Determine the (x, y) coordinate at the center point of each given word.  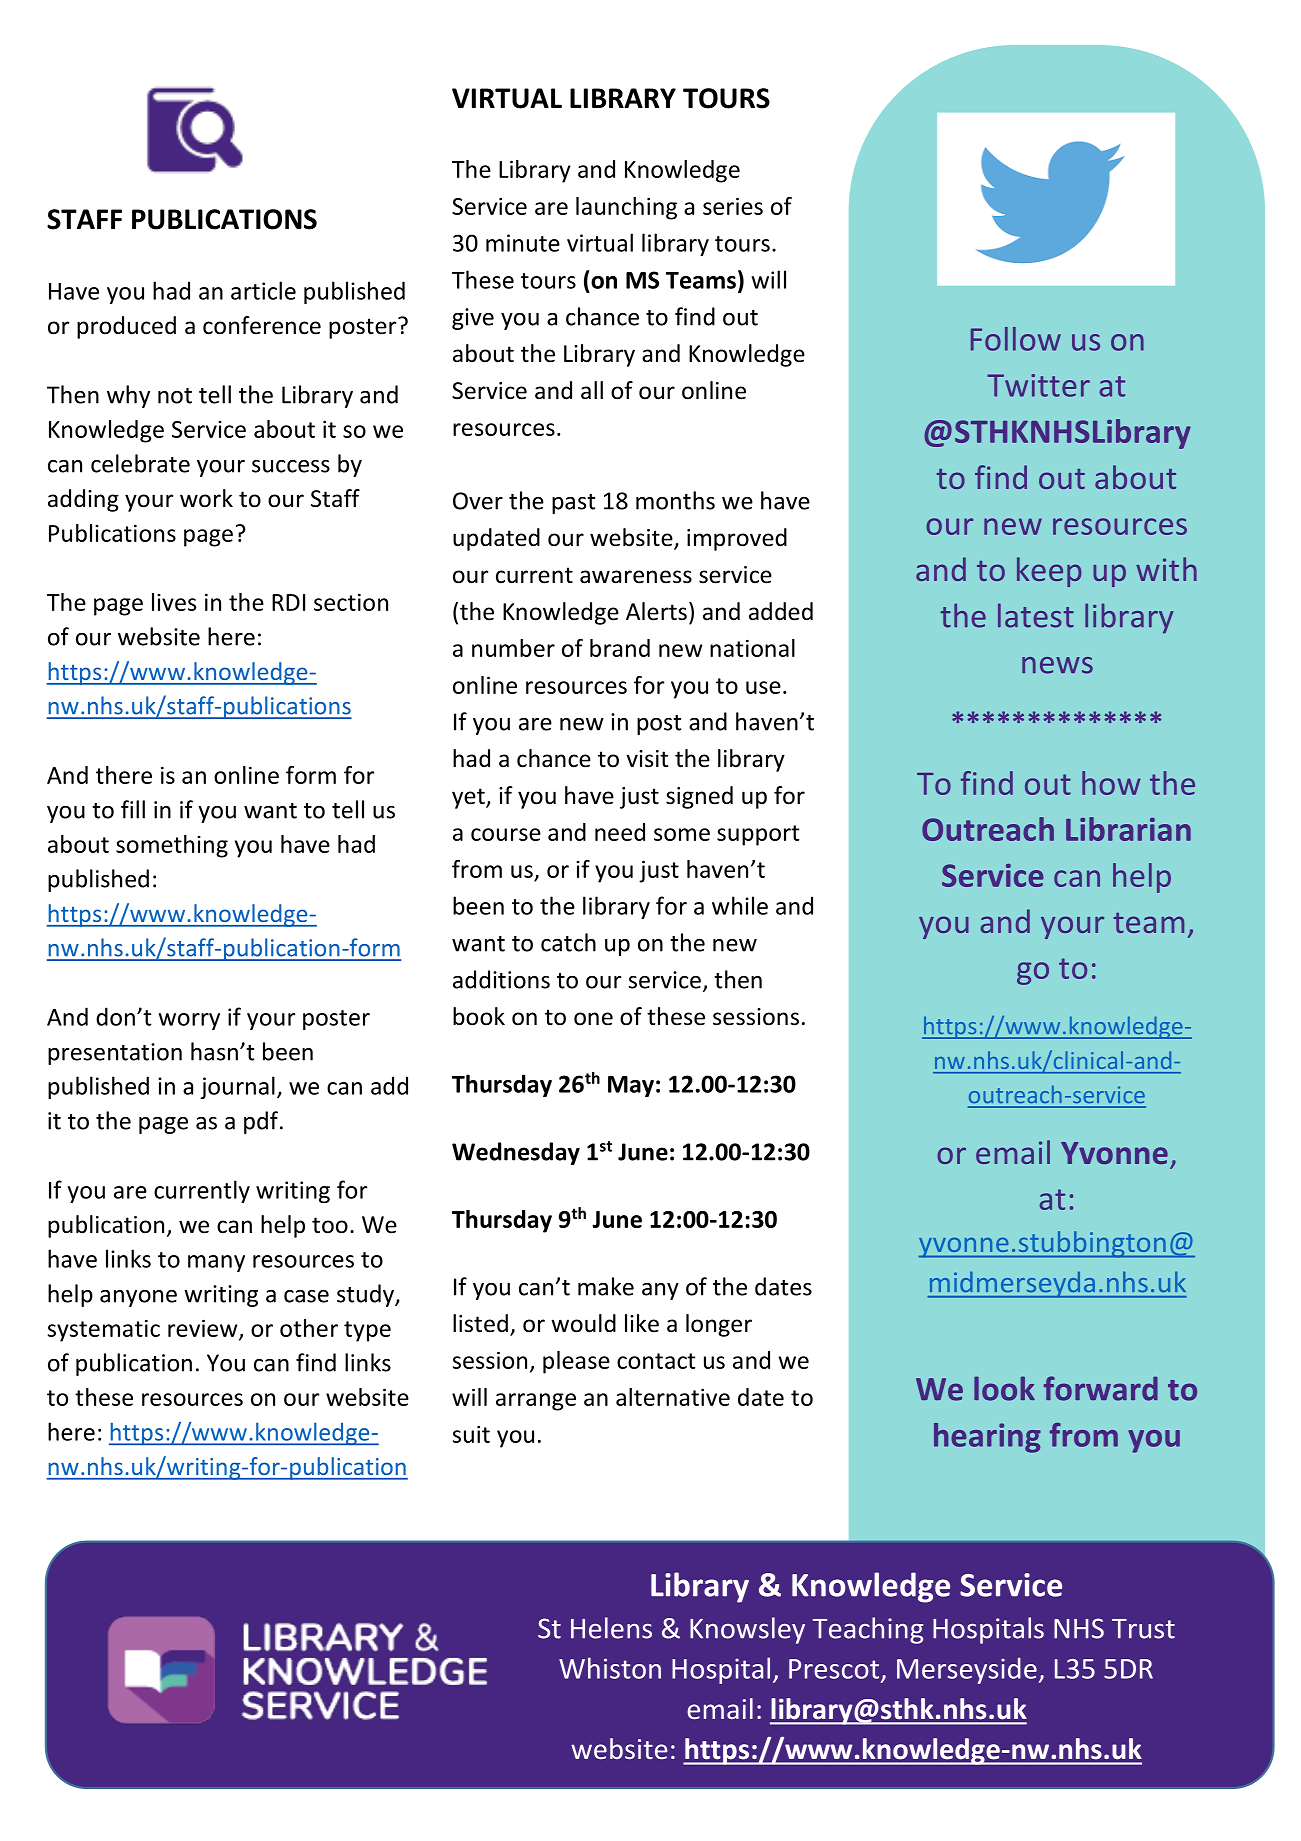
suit (471, 1434)
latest (1036, 615)
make (606, 1286)
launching (626, 208)
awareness (636, 577)
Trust (1143, 1629)
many (216, 1263)
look (1004, 1388)
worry (189, 1021)
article (263, 290)
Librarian (1128, 829)
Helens (611, 1628)
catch (568, 942)
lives (174, 602)
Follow (1016, 339)
